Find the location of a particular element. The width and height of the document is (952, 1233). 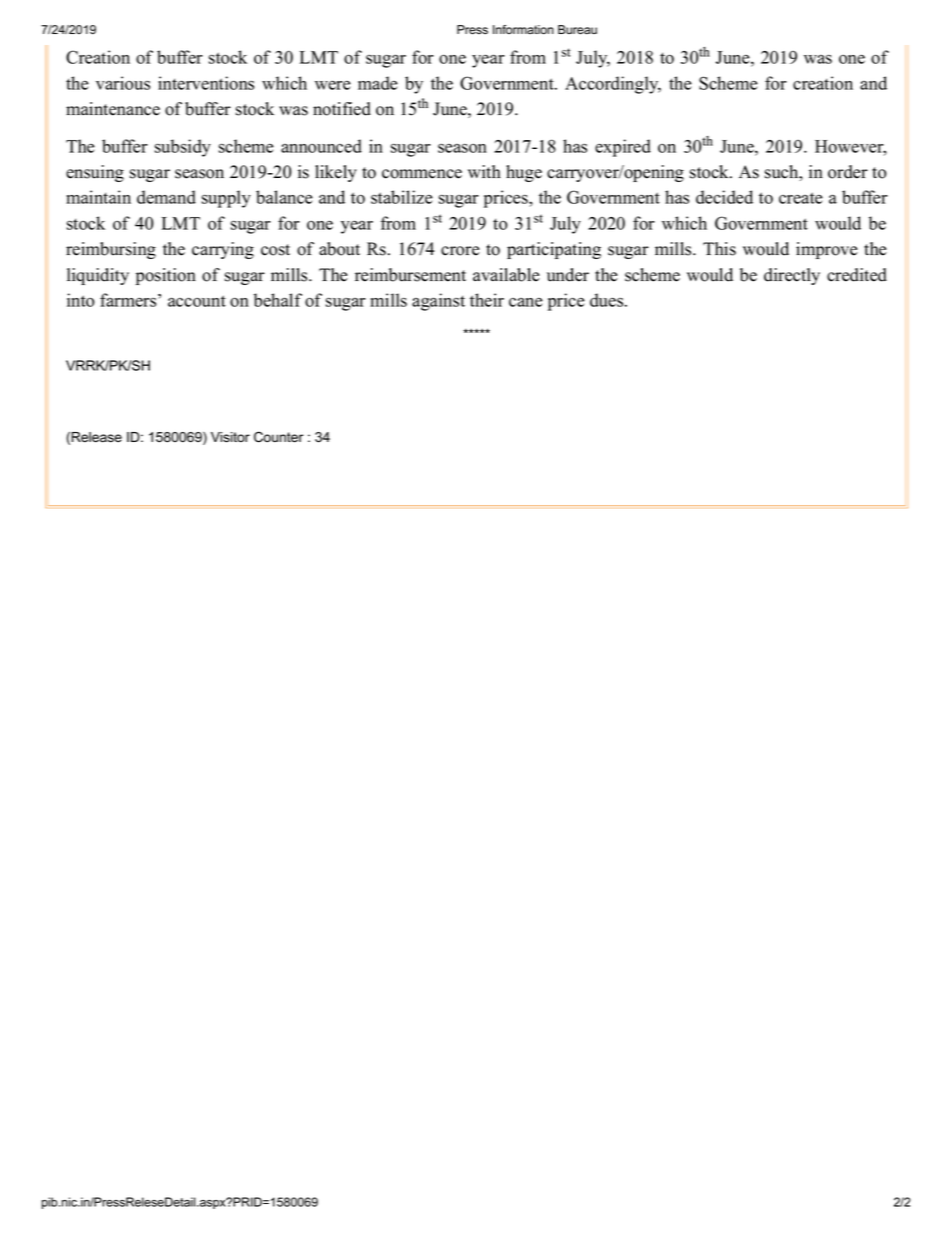

Bureau is located at coordinates (577, 30).
